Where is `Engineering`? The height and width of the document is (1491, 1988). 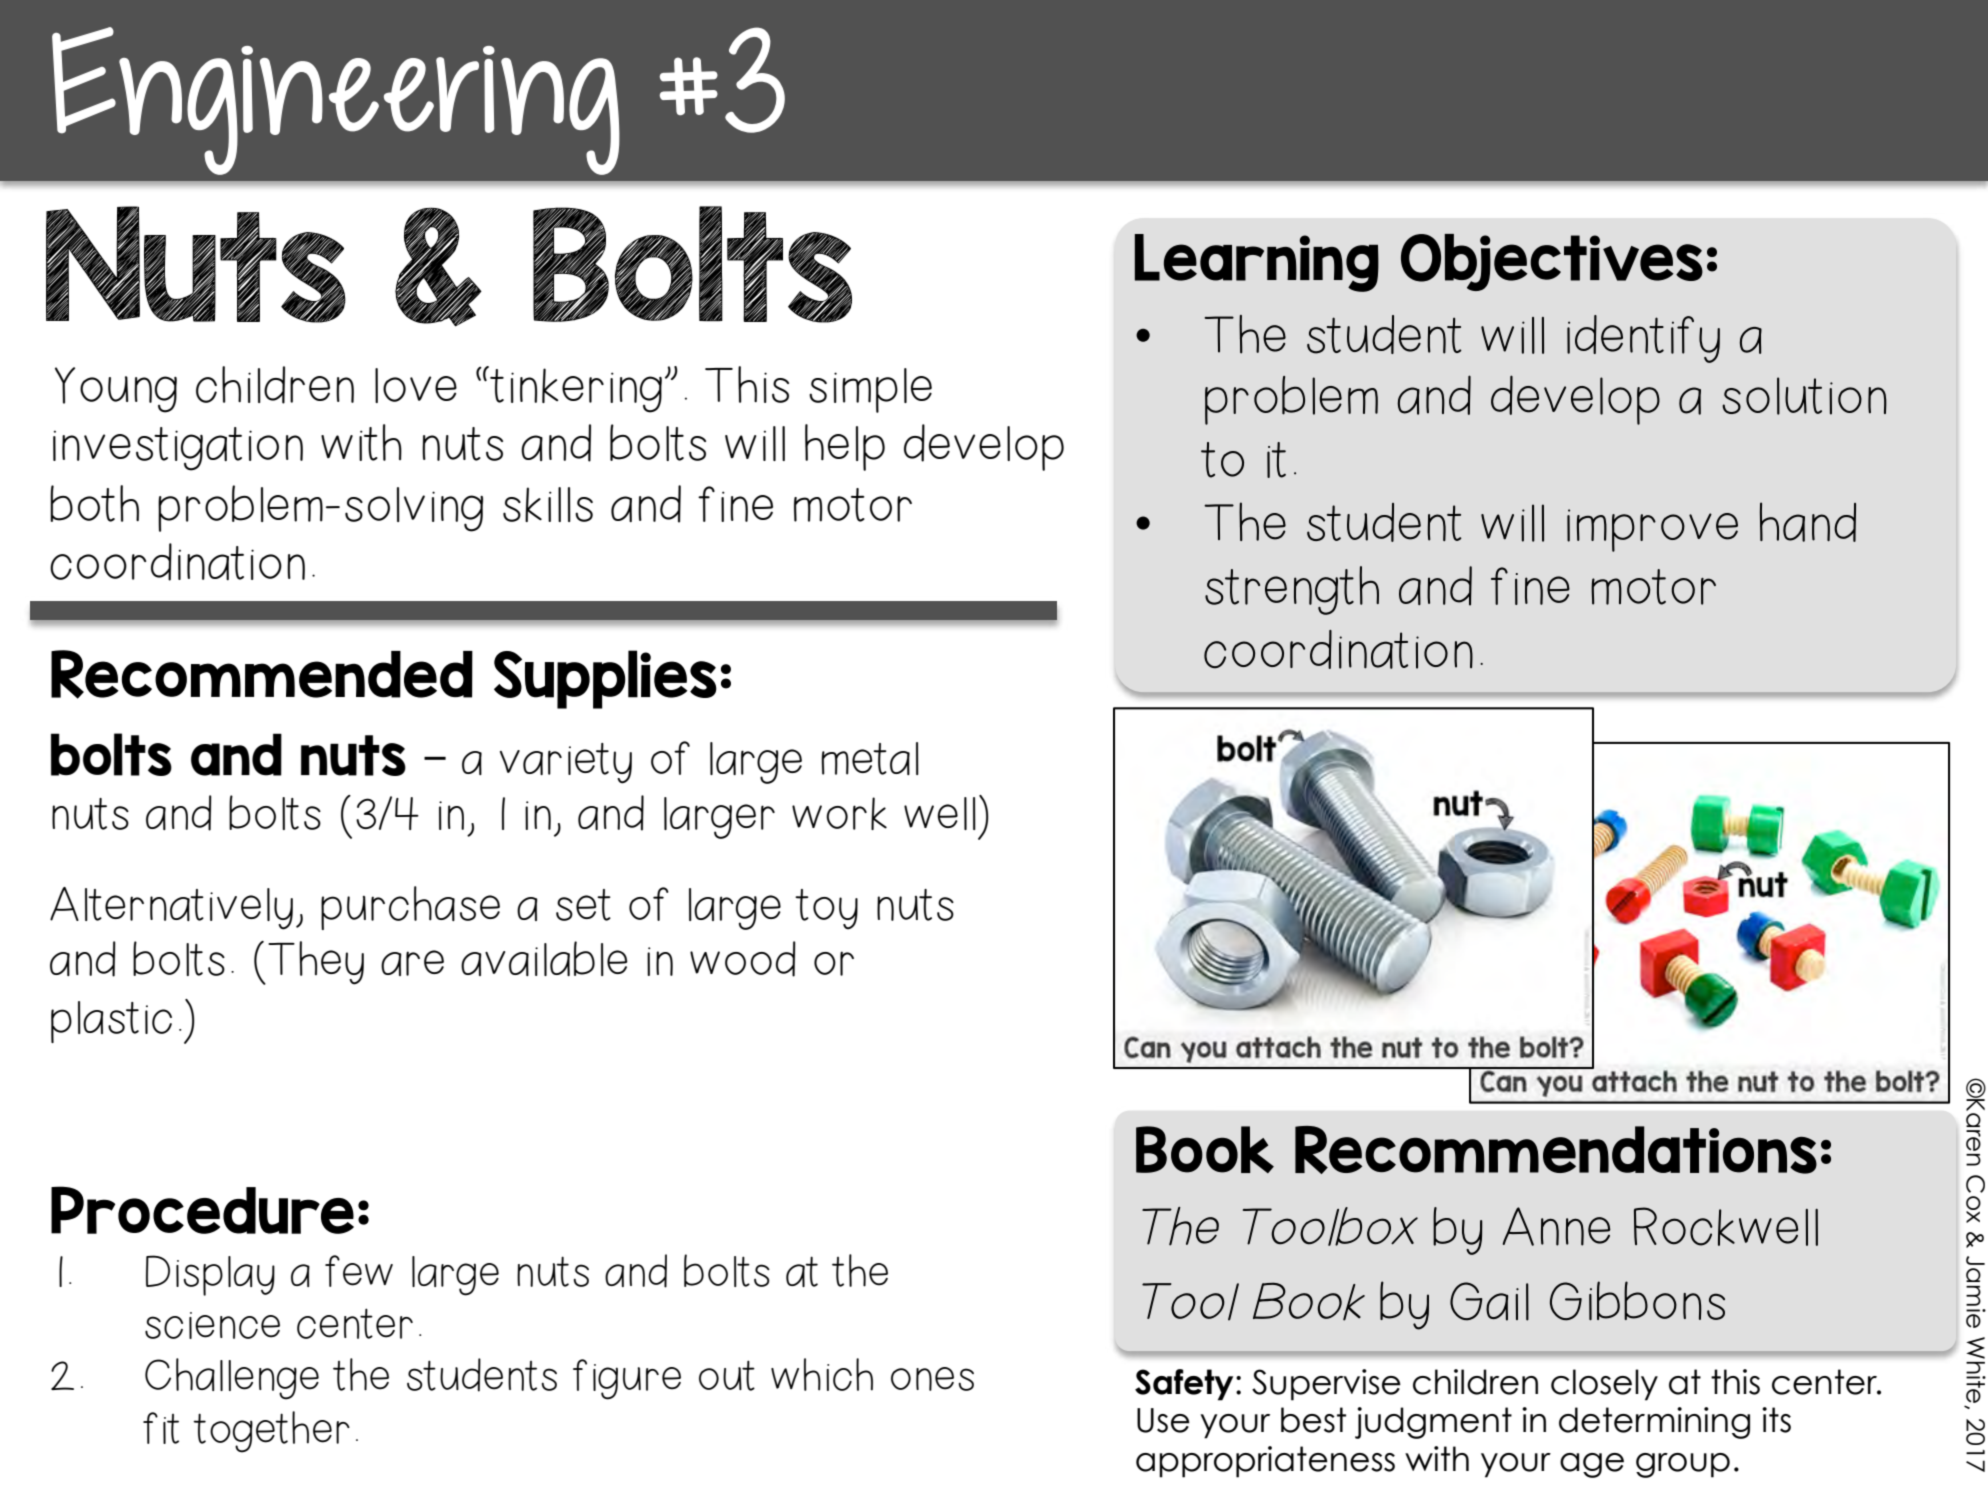 Engineering is located at coordinates (336, 101).
